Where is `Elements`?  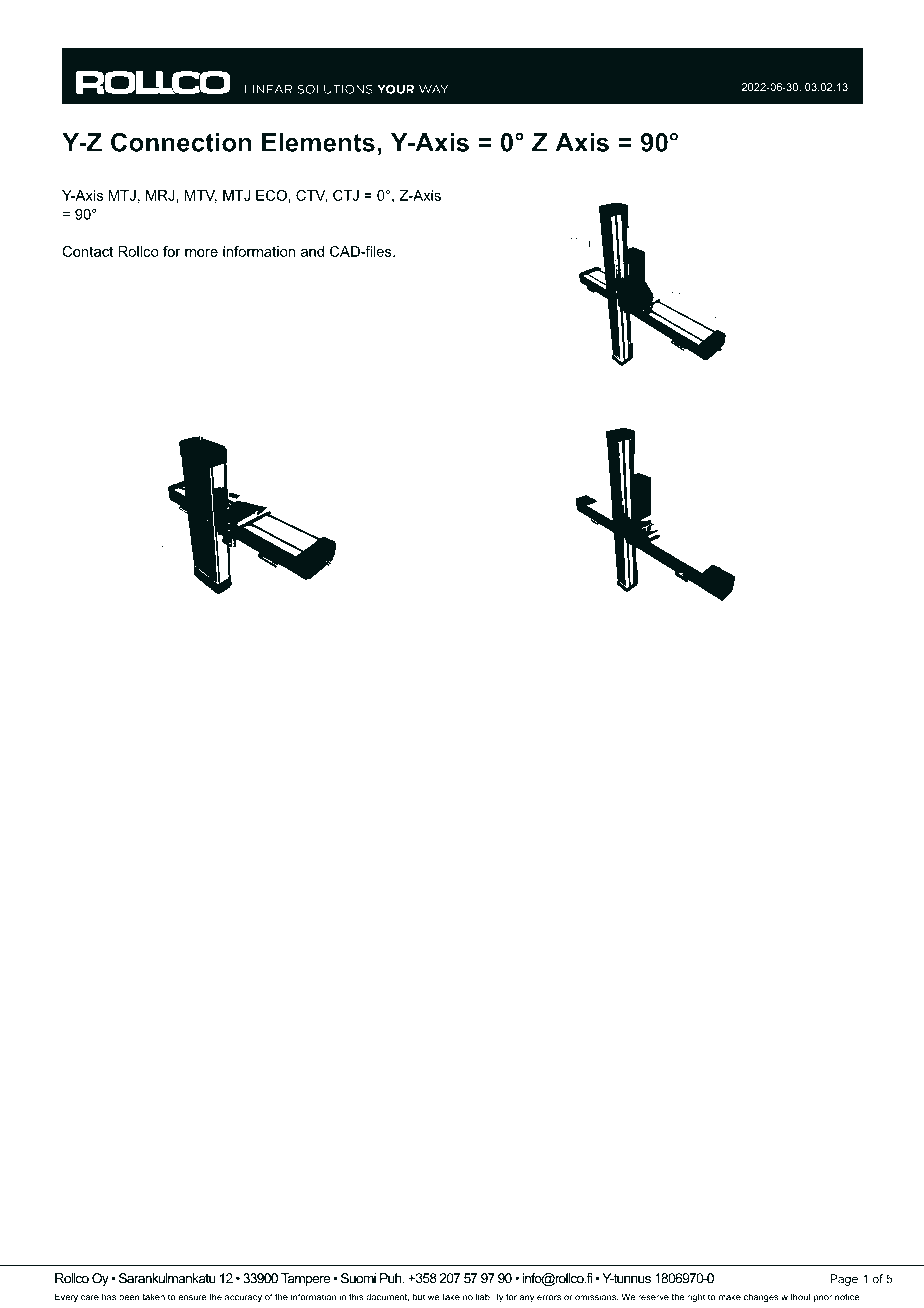 Elements is located at coordinates (318, 142).
